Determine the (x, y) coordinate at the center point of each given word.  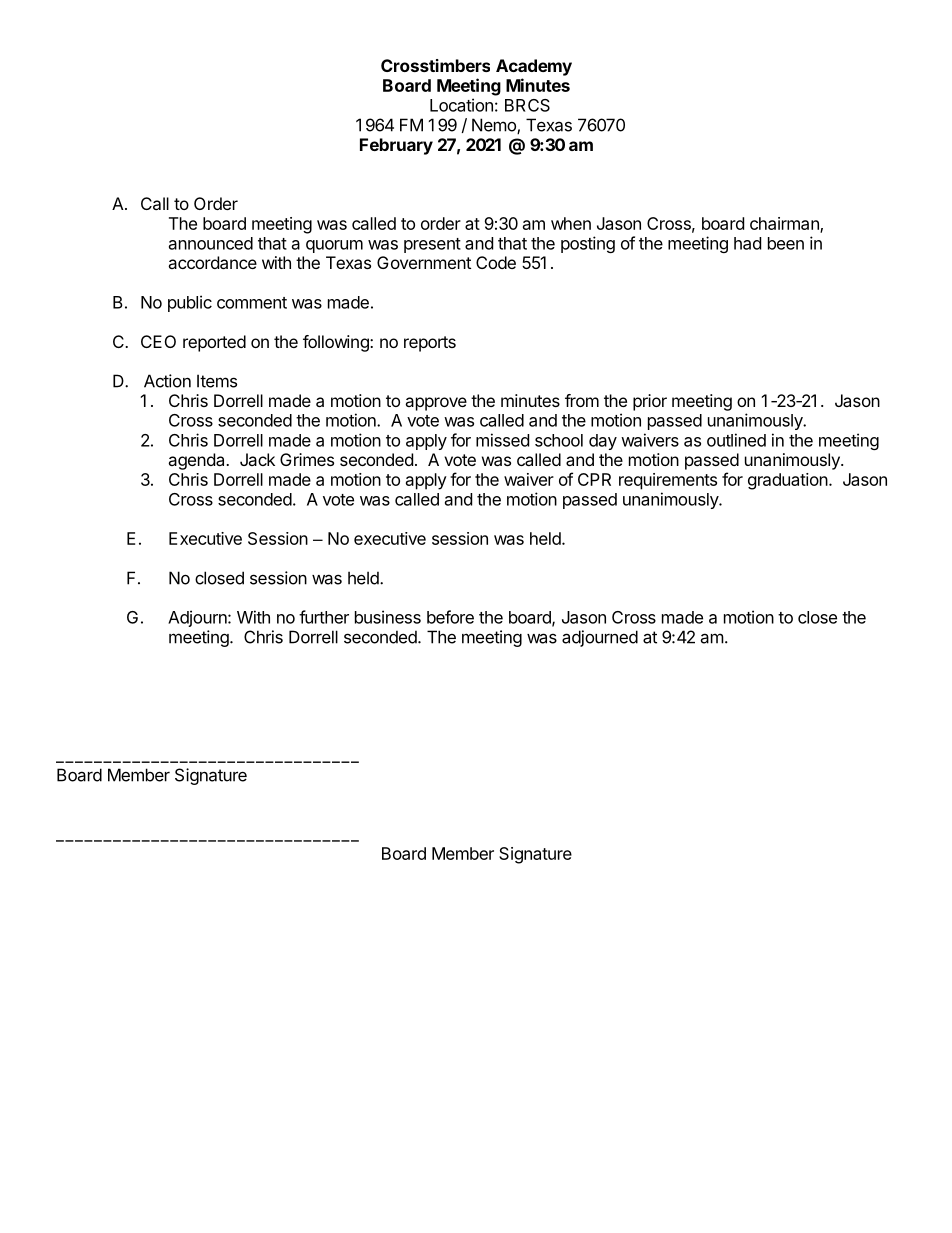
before (450, 617)
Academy (534, 67)
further (324, 617)
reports (430, 344)
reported (214, 343)
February (396, 146)
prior (650, 402)
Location (461, 105)
